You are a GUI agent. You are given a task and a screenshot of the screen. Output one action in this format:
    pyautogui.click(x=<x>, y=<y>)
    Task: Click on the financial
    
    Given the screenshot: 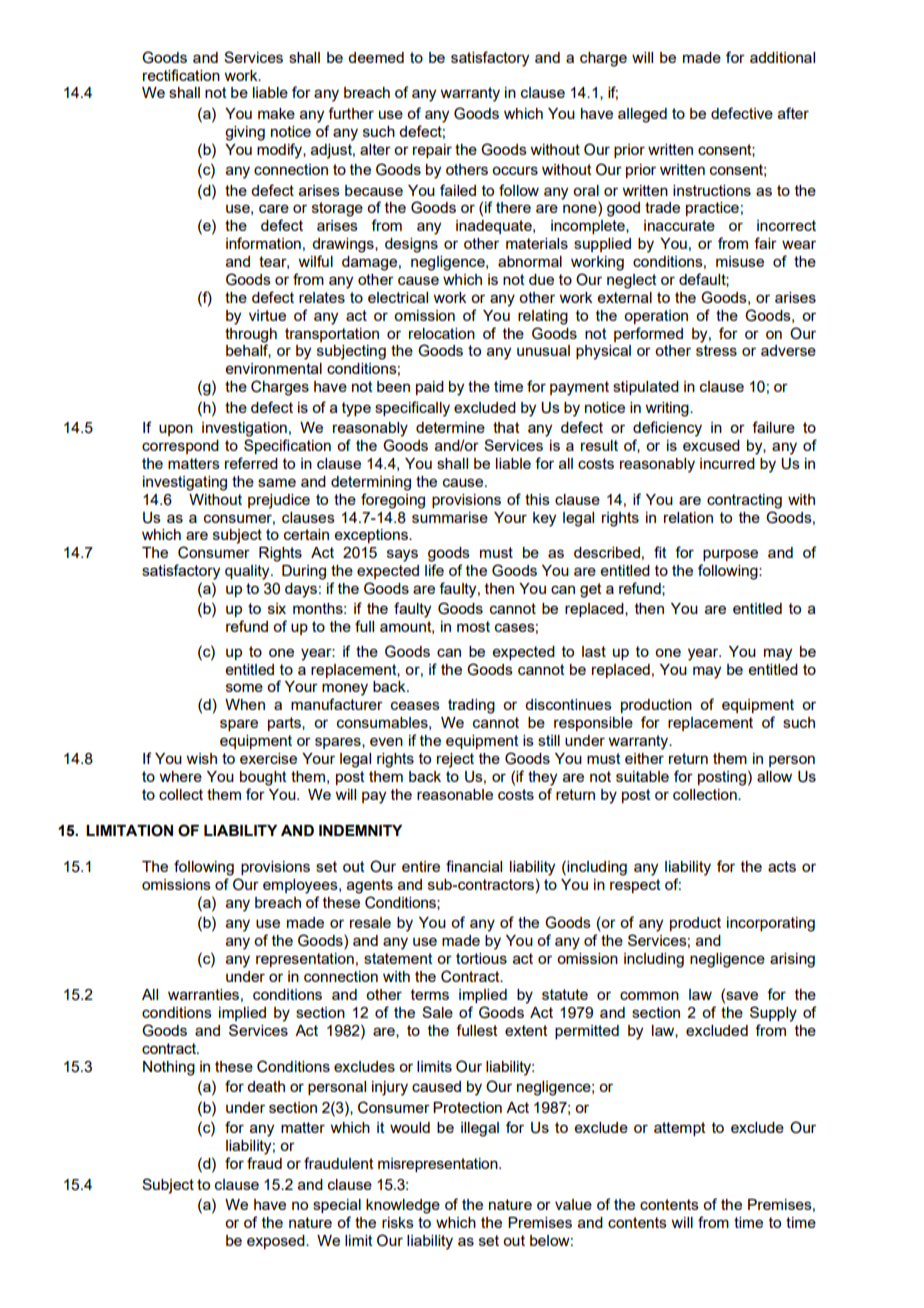 What is the action you would take?
    pyautogui.click(x=474, y=866)
